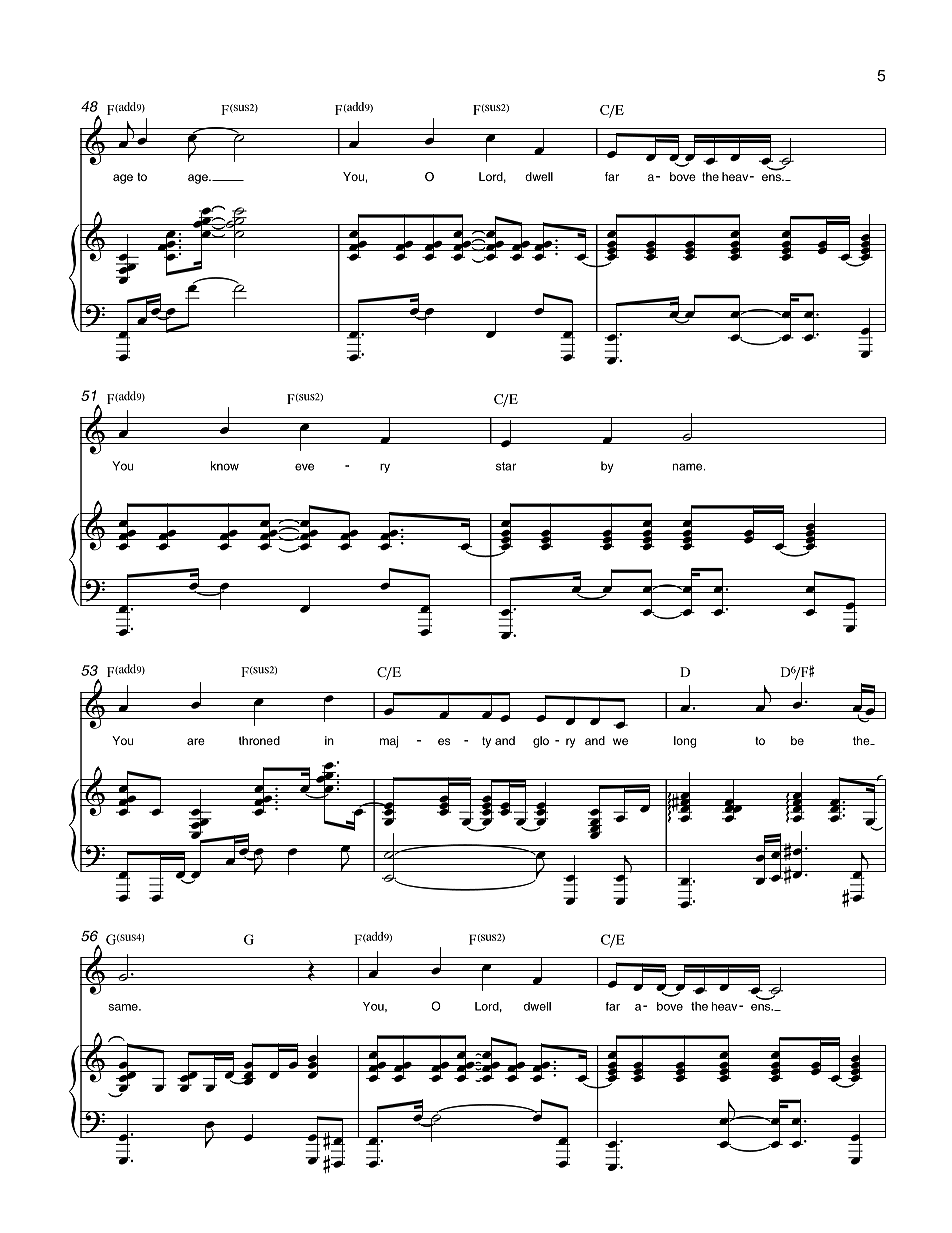 This image has width=952, height=1233. Describe the element at coordinates (541, 742) in the image. I see `glo` at that location.
